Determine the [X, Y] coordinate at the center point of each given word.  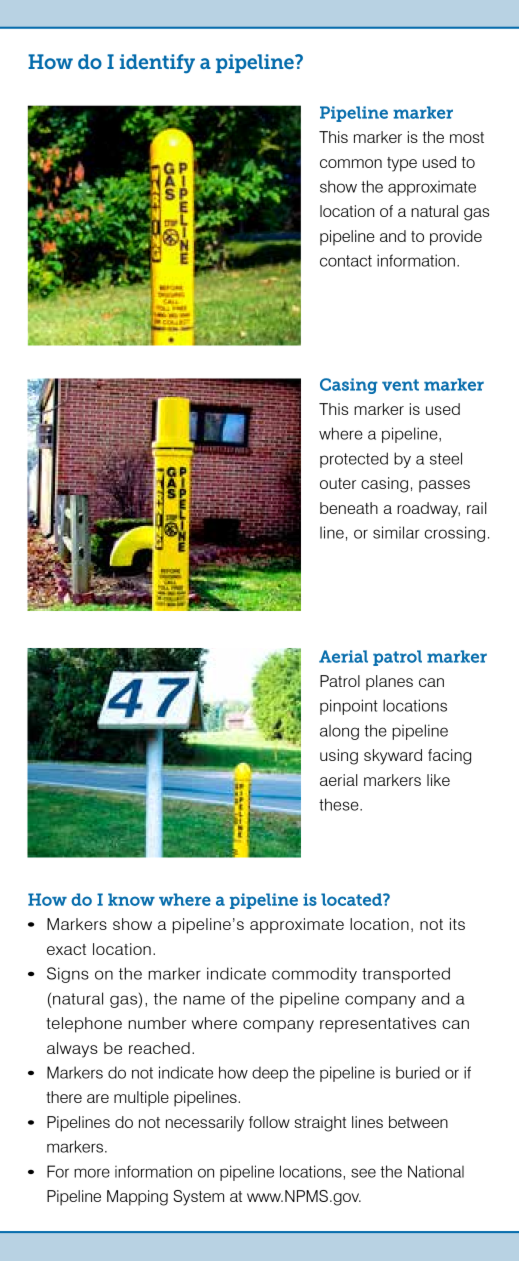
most [467, 137]
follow [269, 1122]
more [92, 1173]
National [436, 1171]
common [351, 163]
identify [157, 64]
